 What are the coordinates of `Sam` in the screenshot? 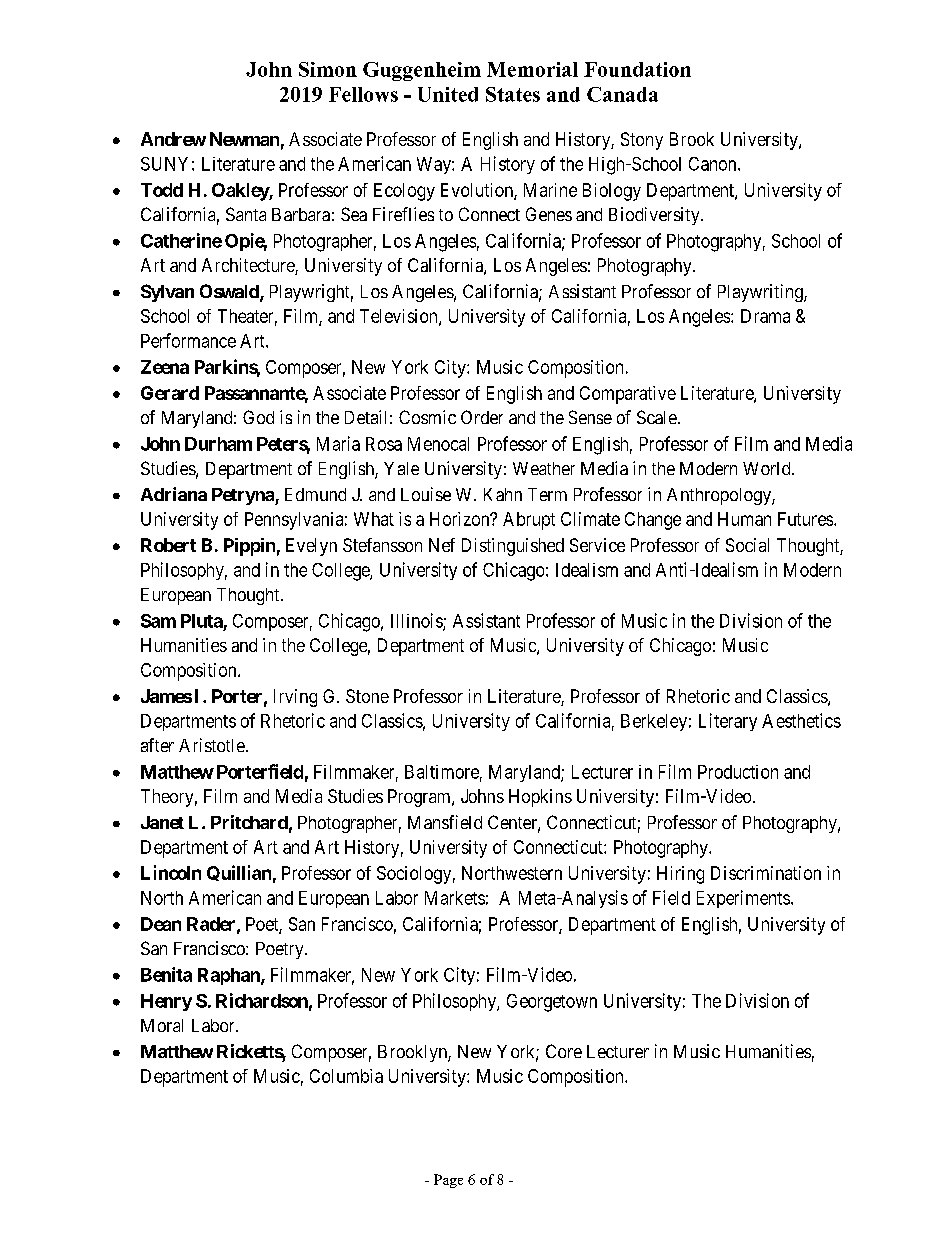 It's located at (158, 621).
